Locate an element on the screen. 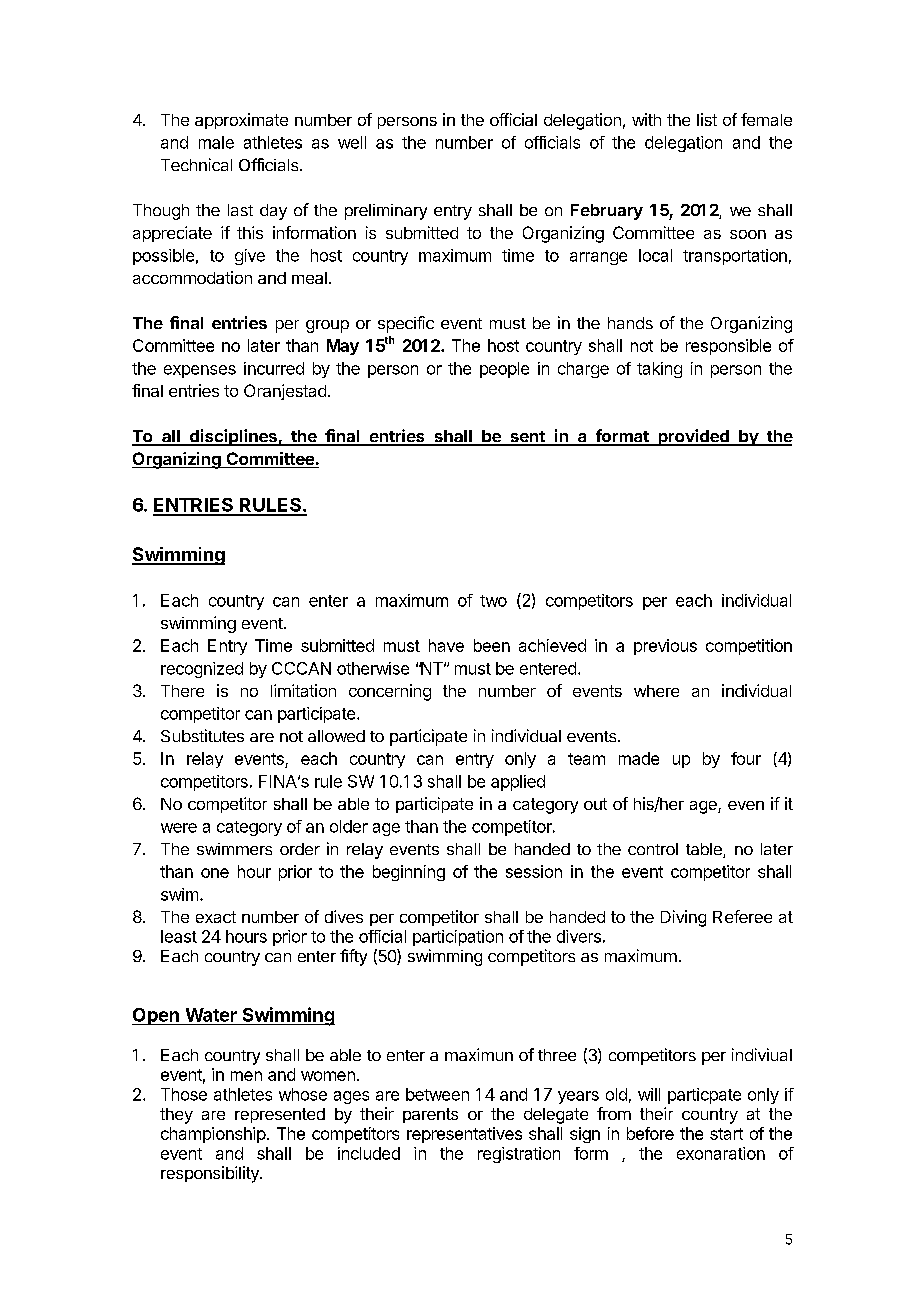  preliminary is located at coordinates (386, 212).
